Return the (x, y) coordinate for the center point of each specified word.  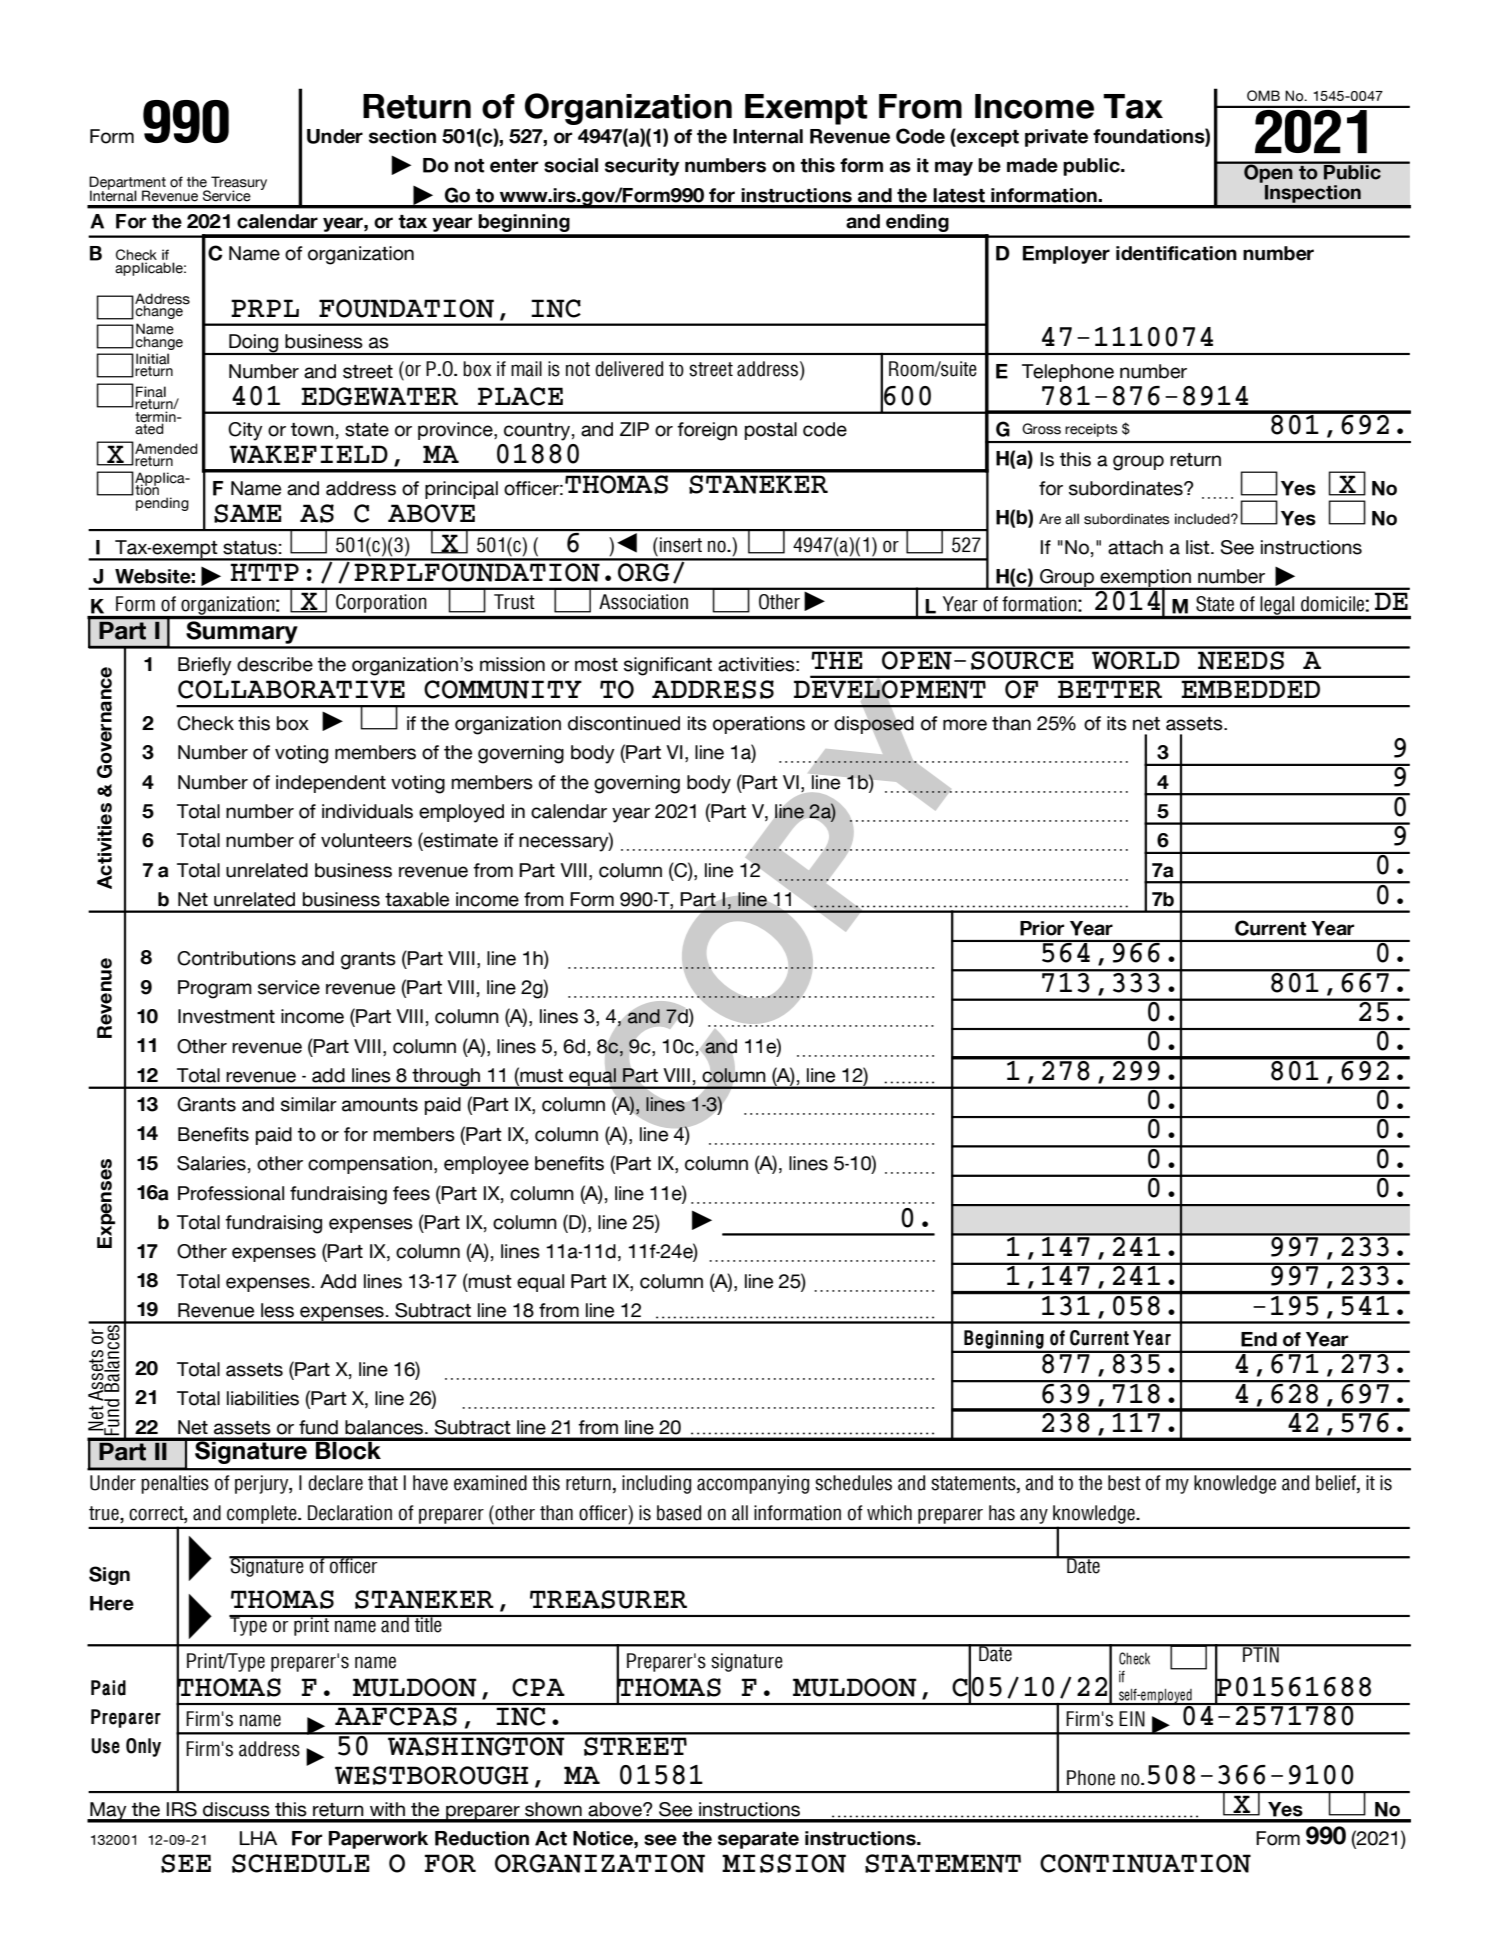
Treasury (238, 184)
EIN (1132, 1719)
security (642, 167)
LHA (258, 1838)
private (1056, 138)
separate (758, 1840)
